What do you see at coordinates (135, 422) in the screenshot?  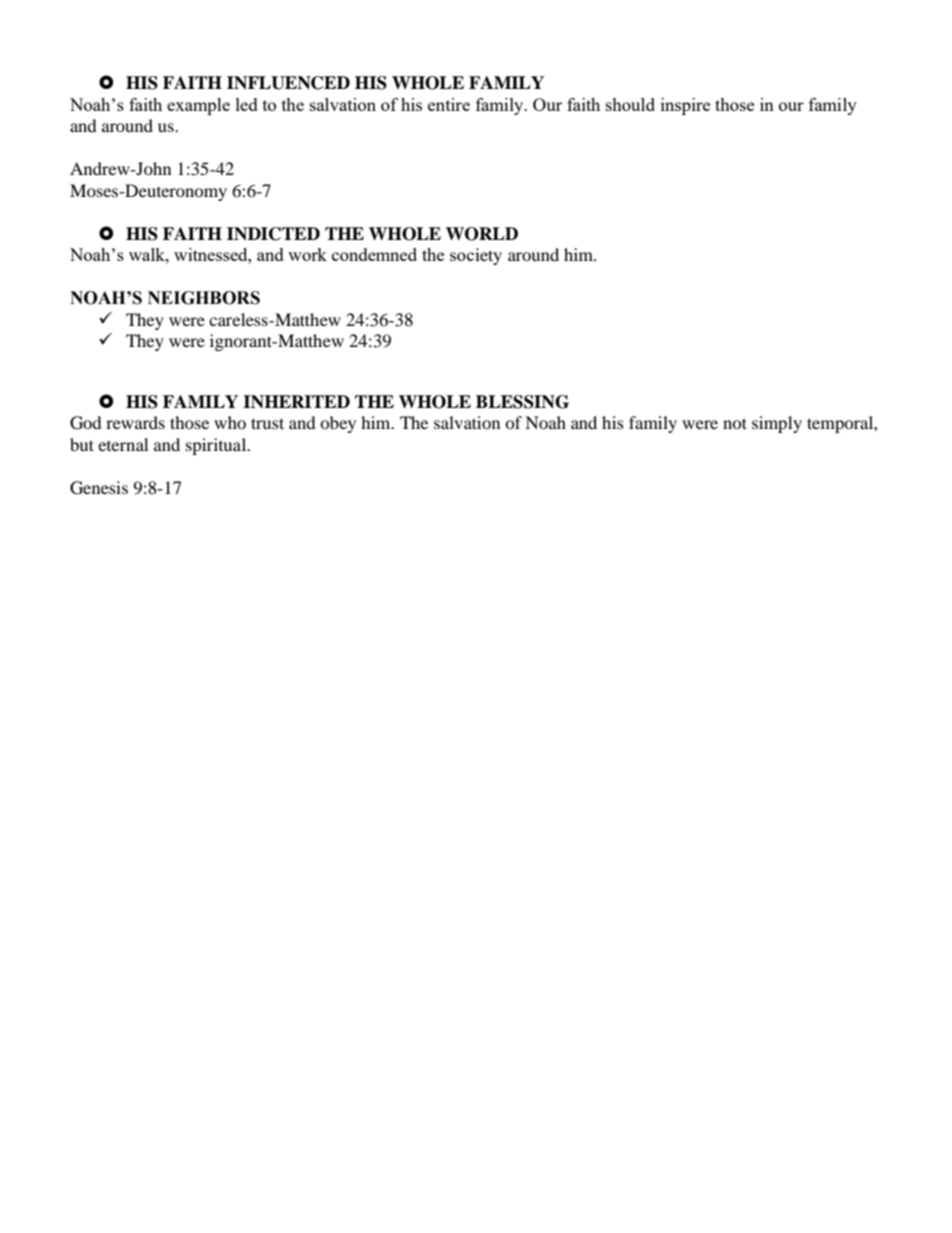 I see `rewards` at bounding box center [135, 422].
